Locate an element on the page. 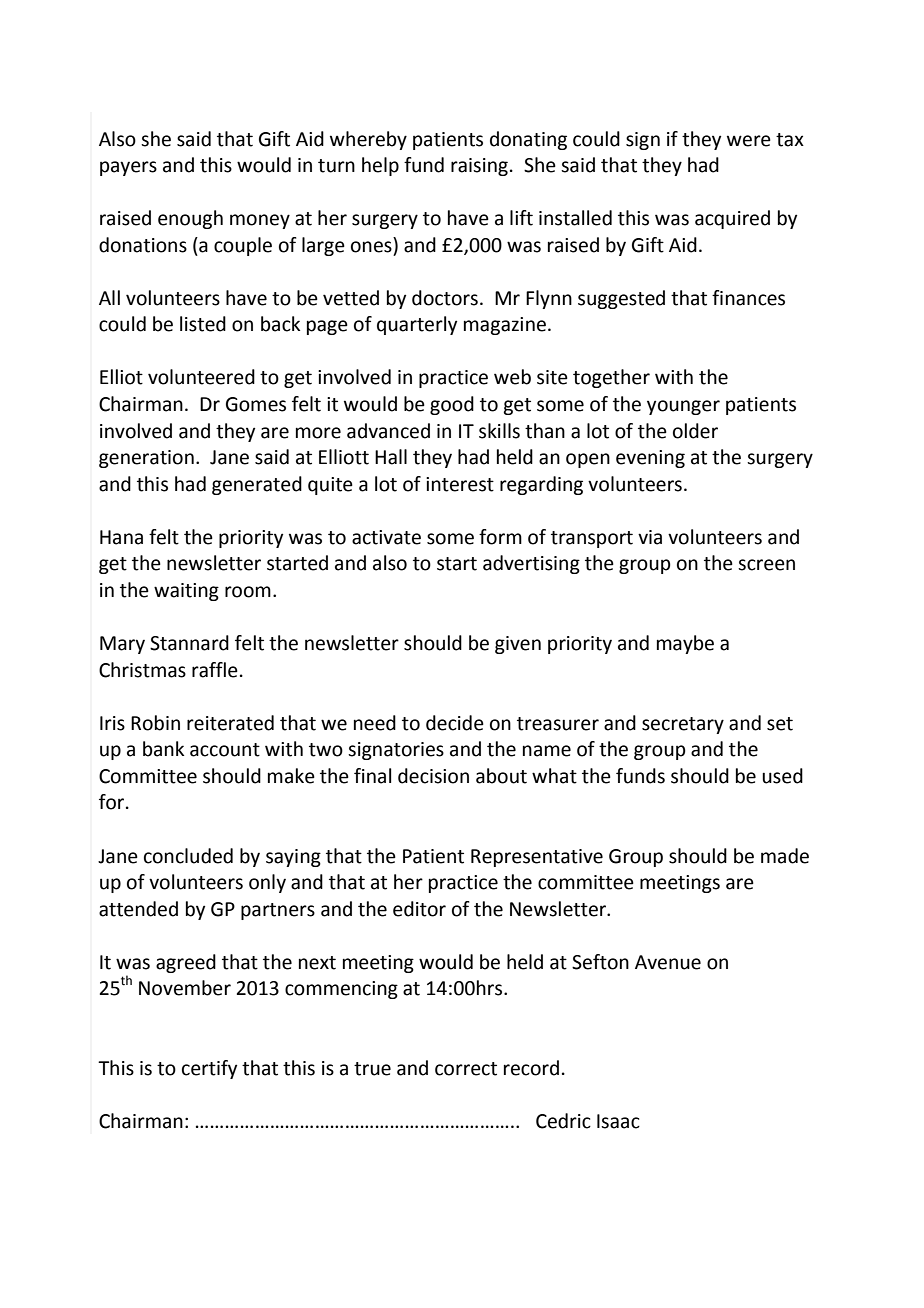  editor is located at coordinates (419, 909).
